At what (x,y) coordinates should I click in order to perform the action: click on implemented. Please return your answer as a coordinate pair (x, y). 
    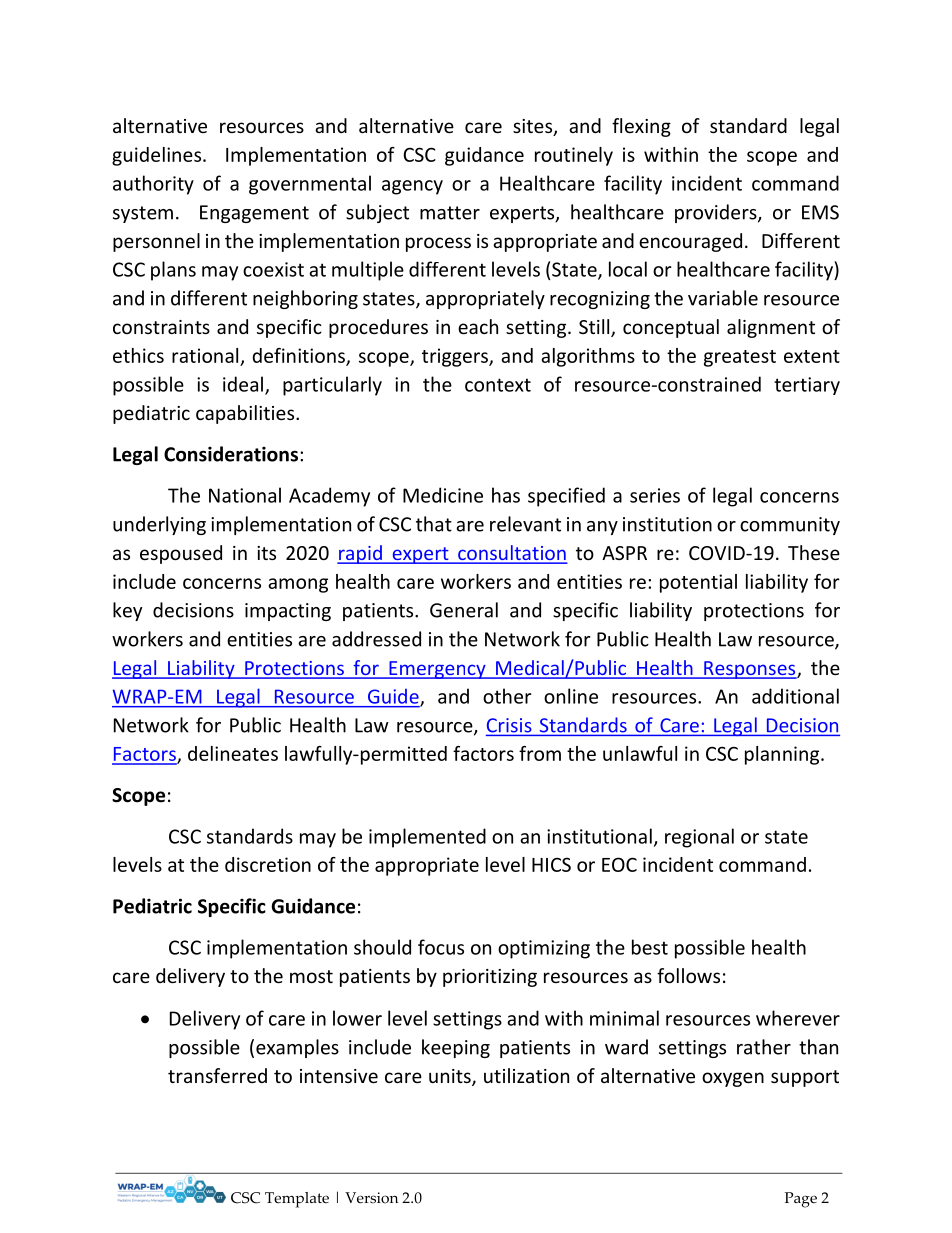
    Looking at the image, I should click on (427, 838).
